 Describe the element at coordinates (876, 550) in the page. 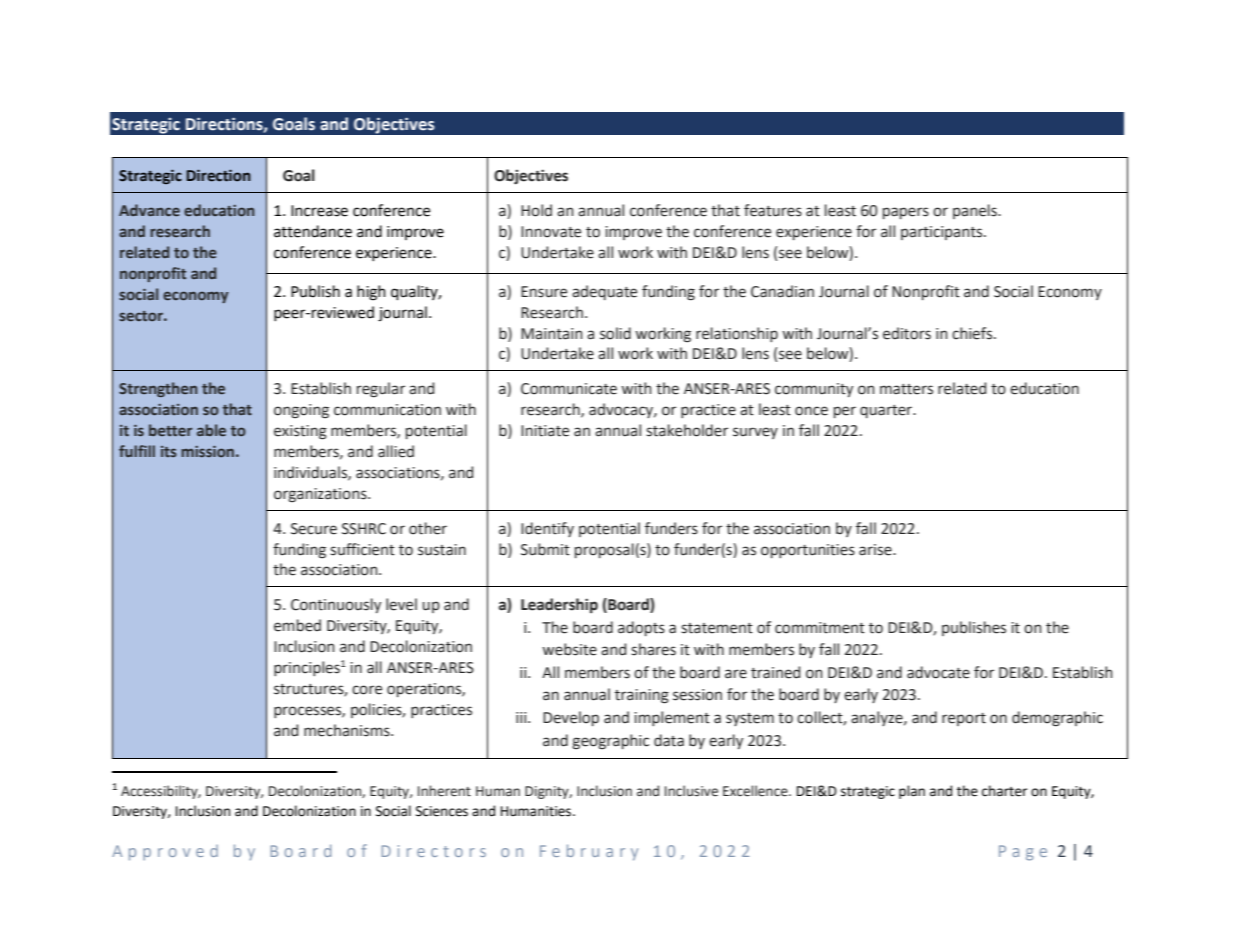

I see `arise` at that location.
